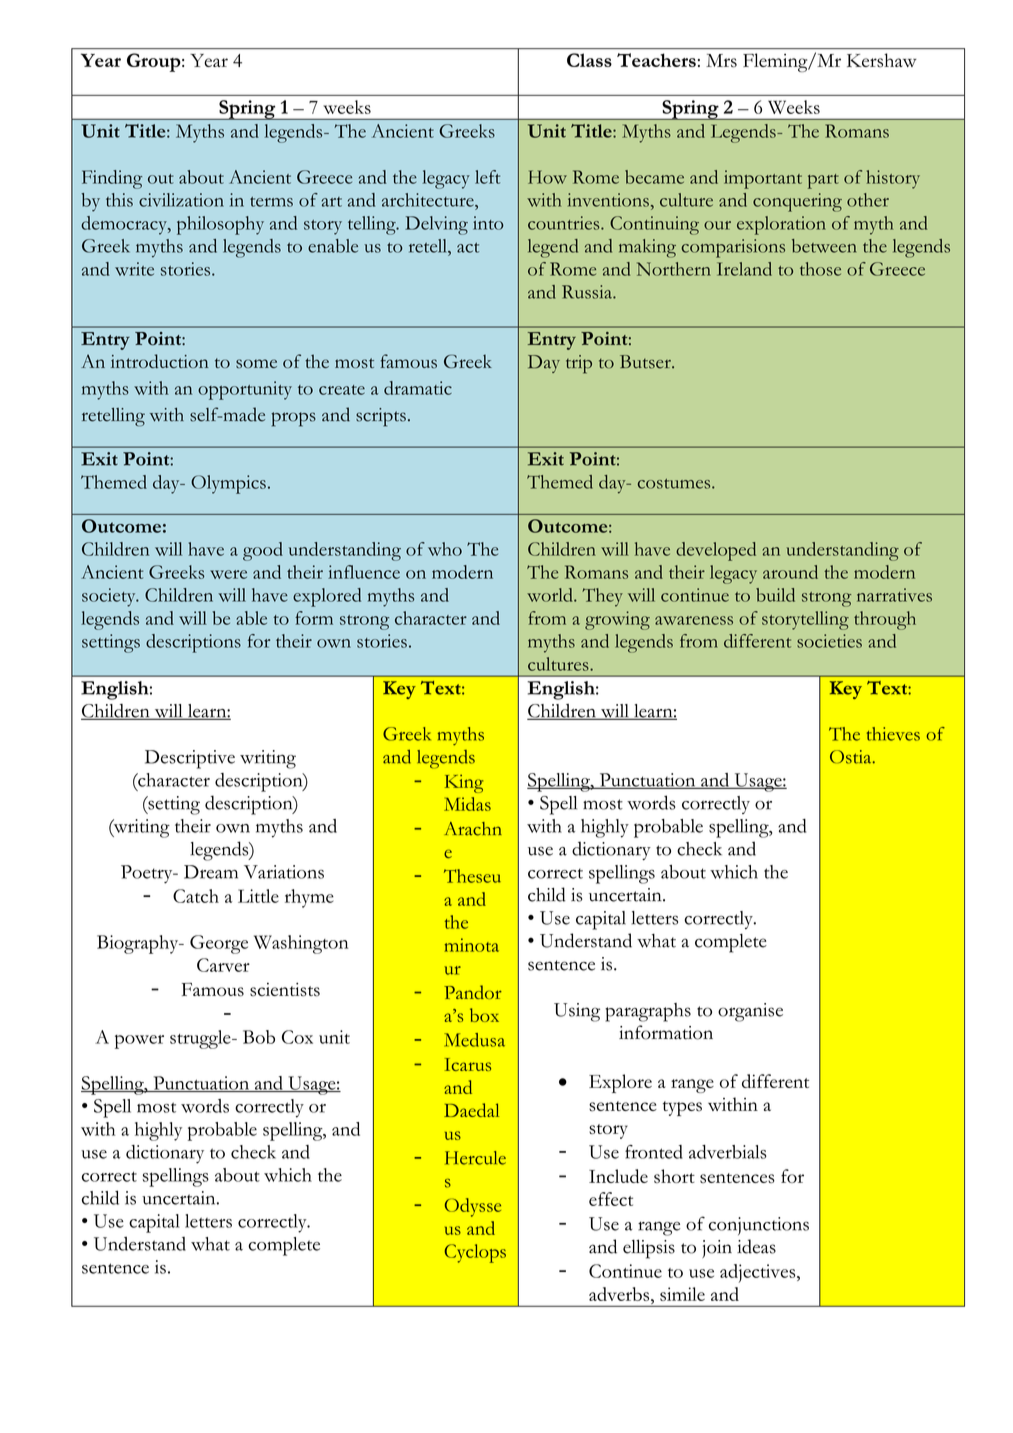 The image size is (1013, 1433). Describe the element at coordinates (196, 896) in the document. I see `Catch` at that location.
